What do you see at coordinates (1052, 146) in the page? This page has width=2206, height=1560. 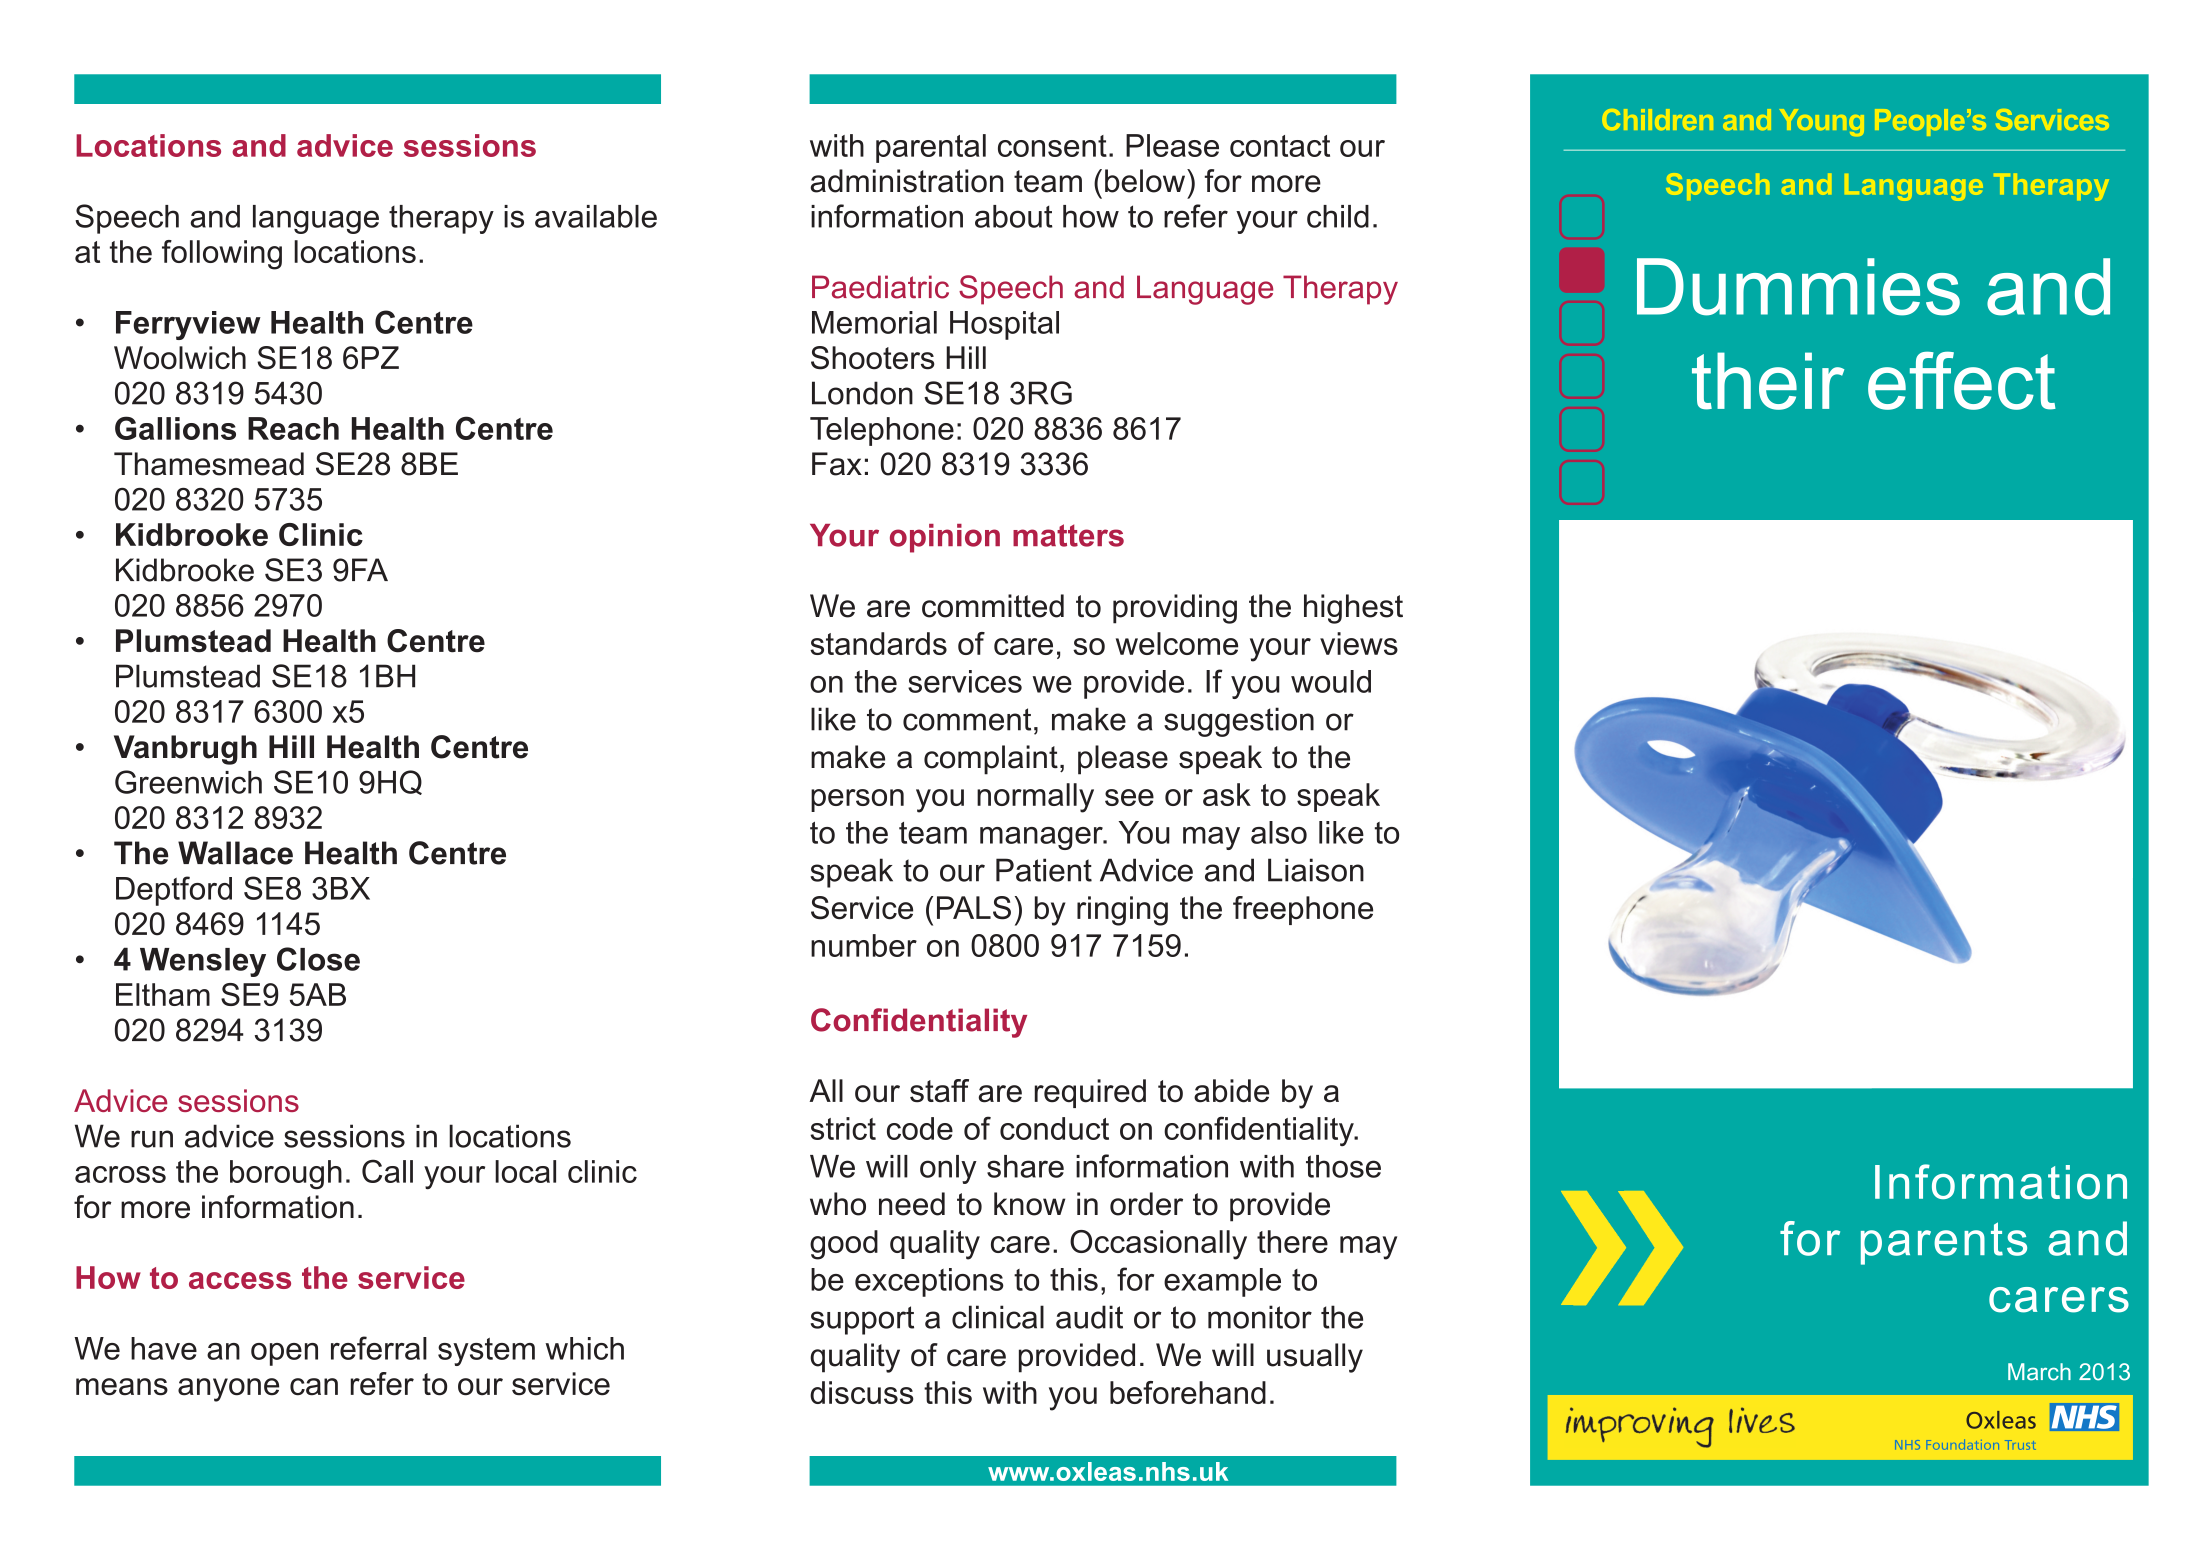 I see `consent` at bounding box center [1052, 146].
